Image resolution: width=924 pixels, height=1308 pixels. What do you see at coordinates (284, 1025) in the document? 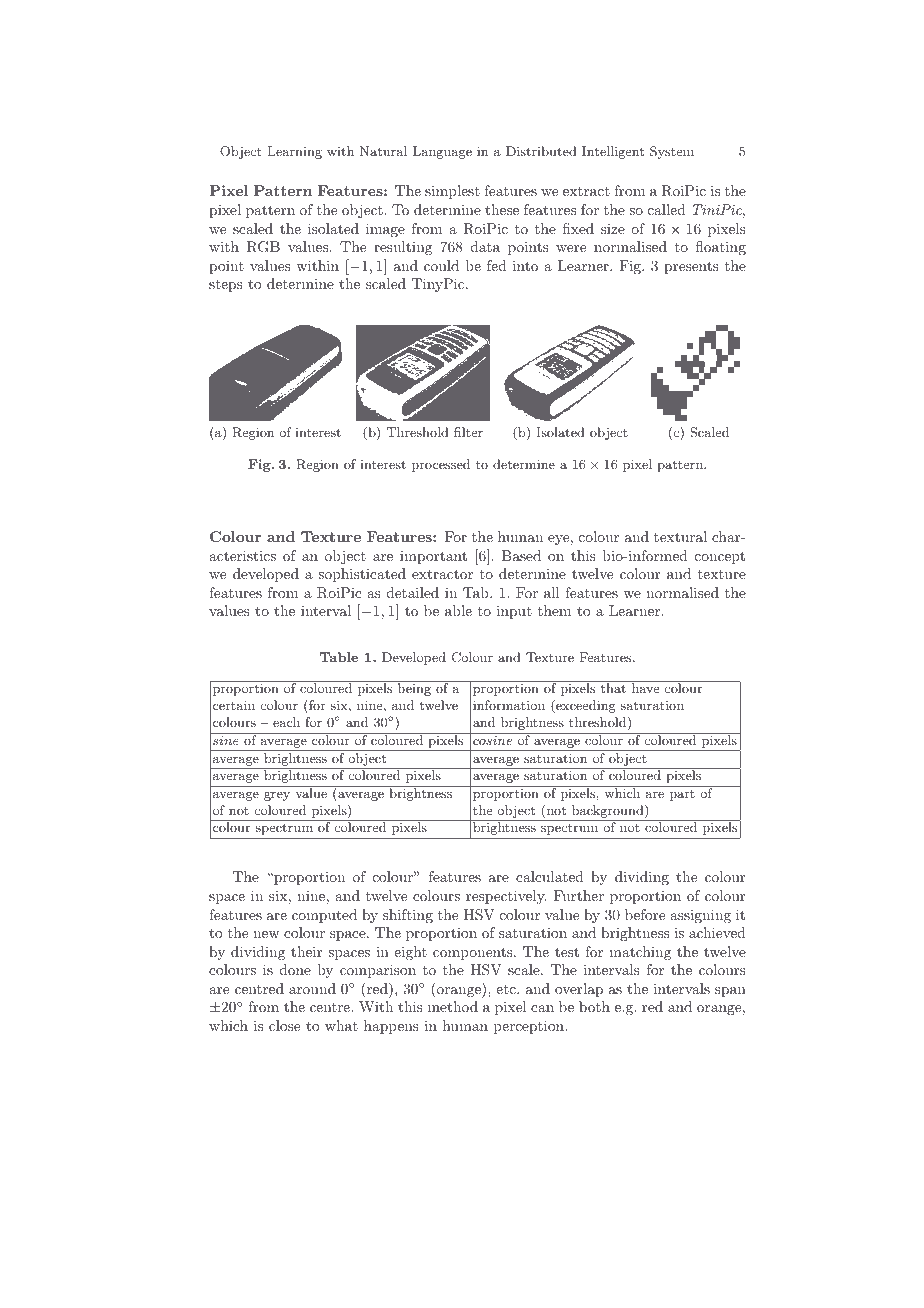
I see `close` at bounding box center [284, 1025].
